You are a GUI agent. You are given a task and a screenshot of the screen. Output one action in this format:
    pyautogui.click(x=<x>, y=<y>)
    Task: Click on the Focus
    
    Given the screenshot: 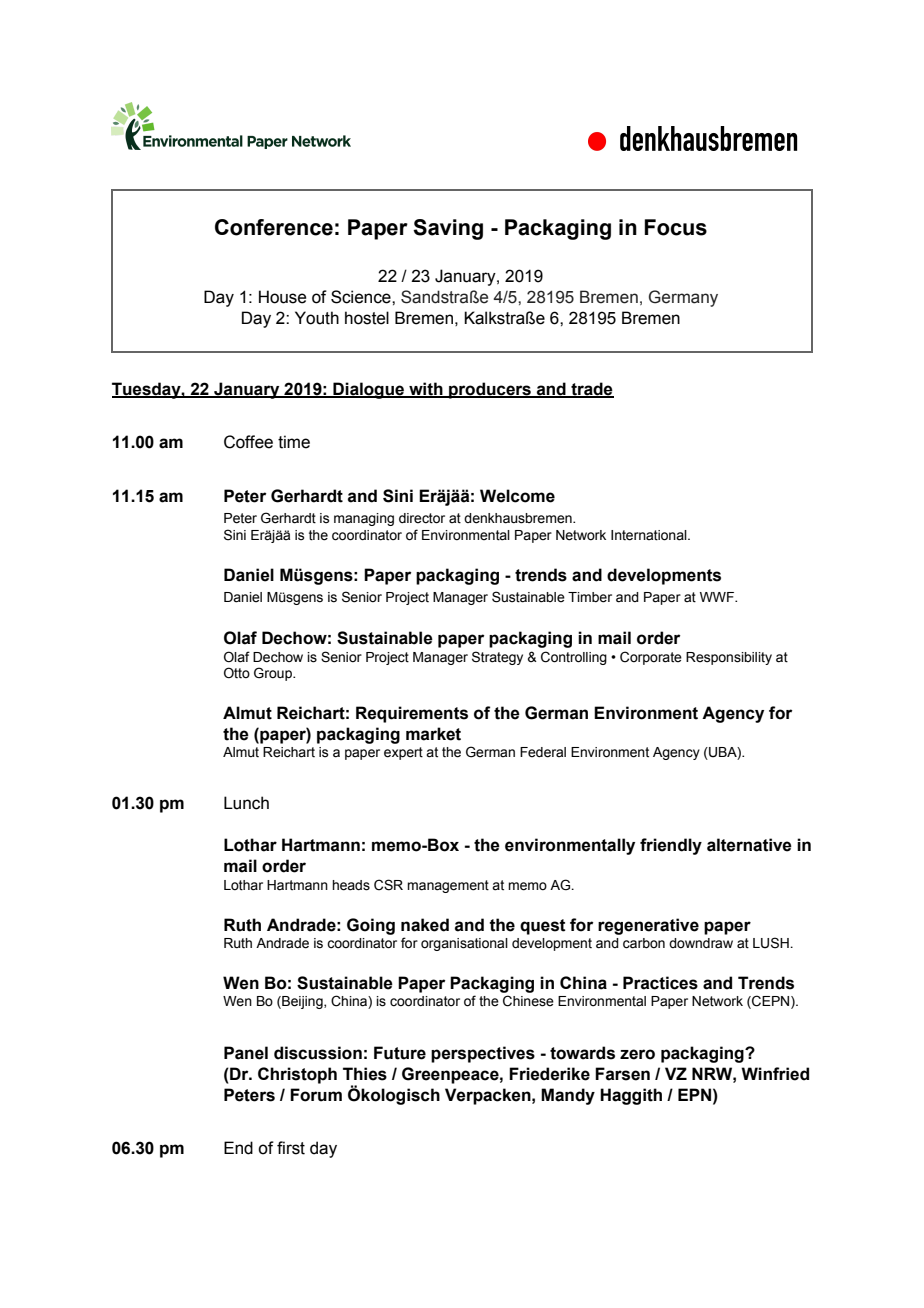 What is the action you would take?
    pyautogui.click(x=675, y=227)
